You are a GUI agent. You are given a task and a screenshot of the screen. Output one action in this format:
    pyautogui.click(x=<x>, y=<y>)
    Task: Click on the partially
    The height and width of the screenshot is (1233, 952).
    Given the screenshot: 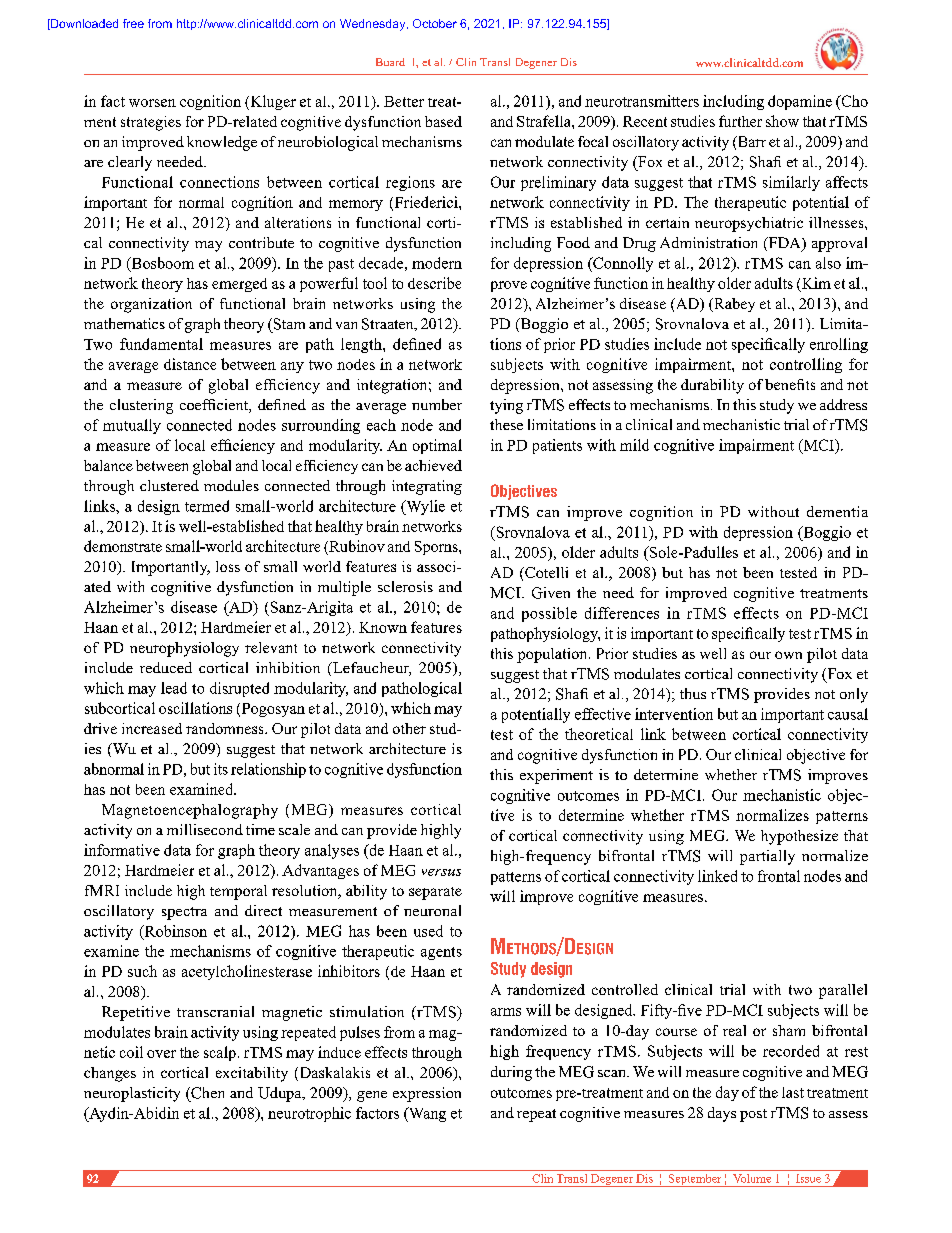 What is the action you would take?
    pyautogui.click(x=767, y=857)
